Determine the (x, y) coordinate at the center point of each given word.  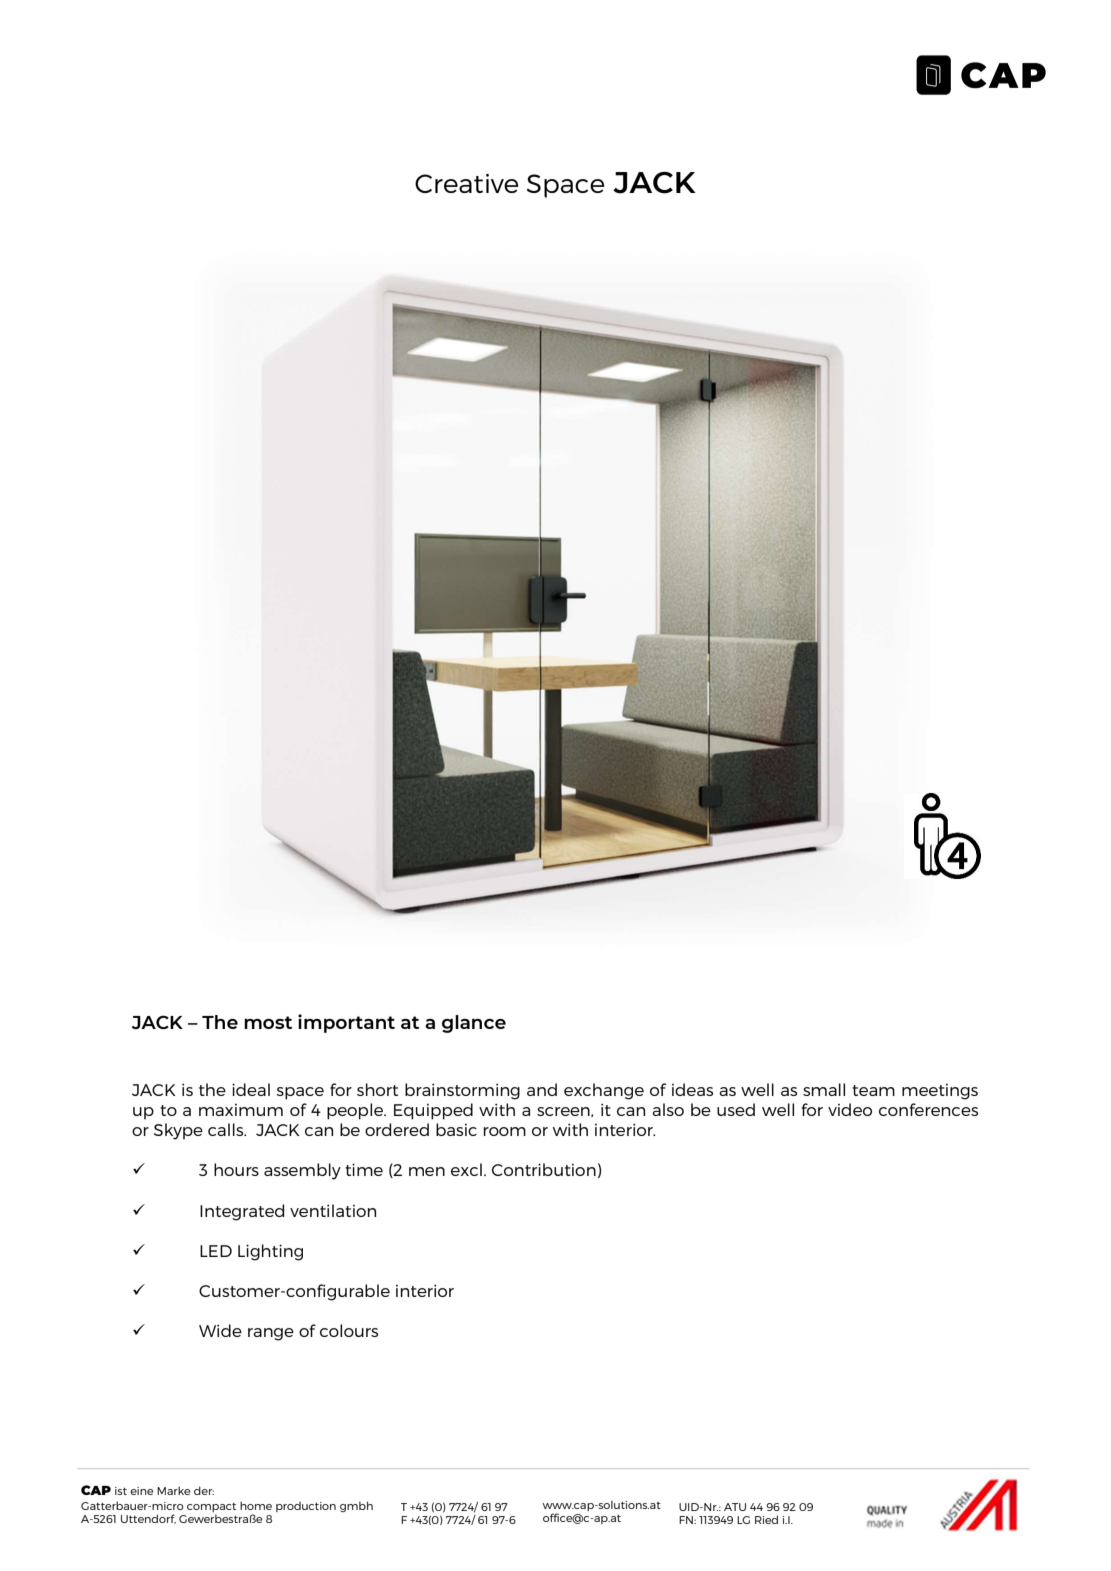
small (824, 1089)
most (268, 1022)
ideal (251, 1089)
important (346, 1023)
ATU (735, 1507)
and (542, 1089)
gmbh (356, 1506)
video (850, 1109)
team (873, 1090)
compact (211, 1507)
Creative (466, 183)
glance (474, 1024)
